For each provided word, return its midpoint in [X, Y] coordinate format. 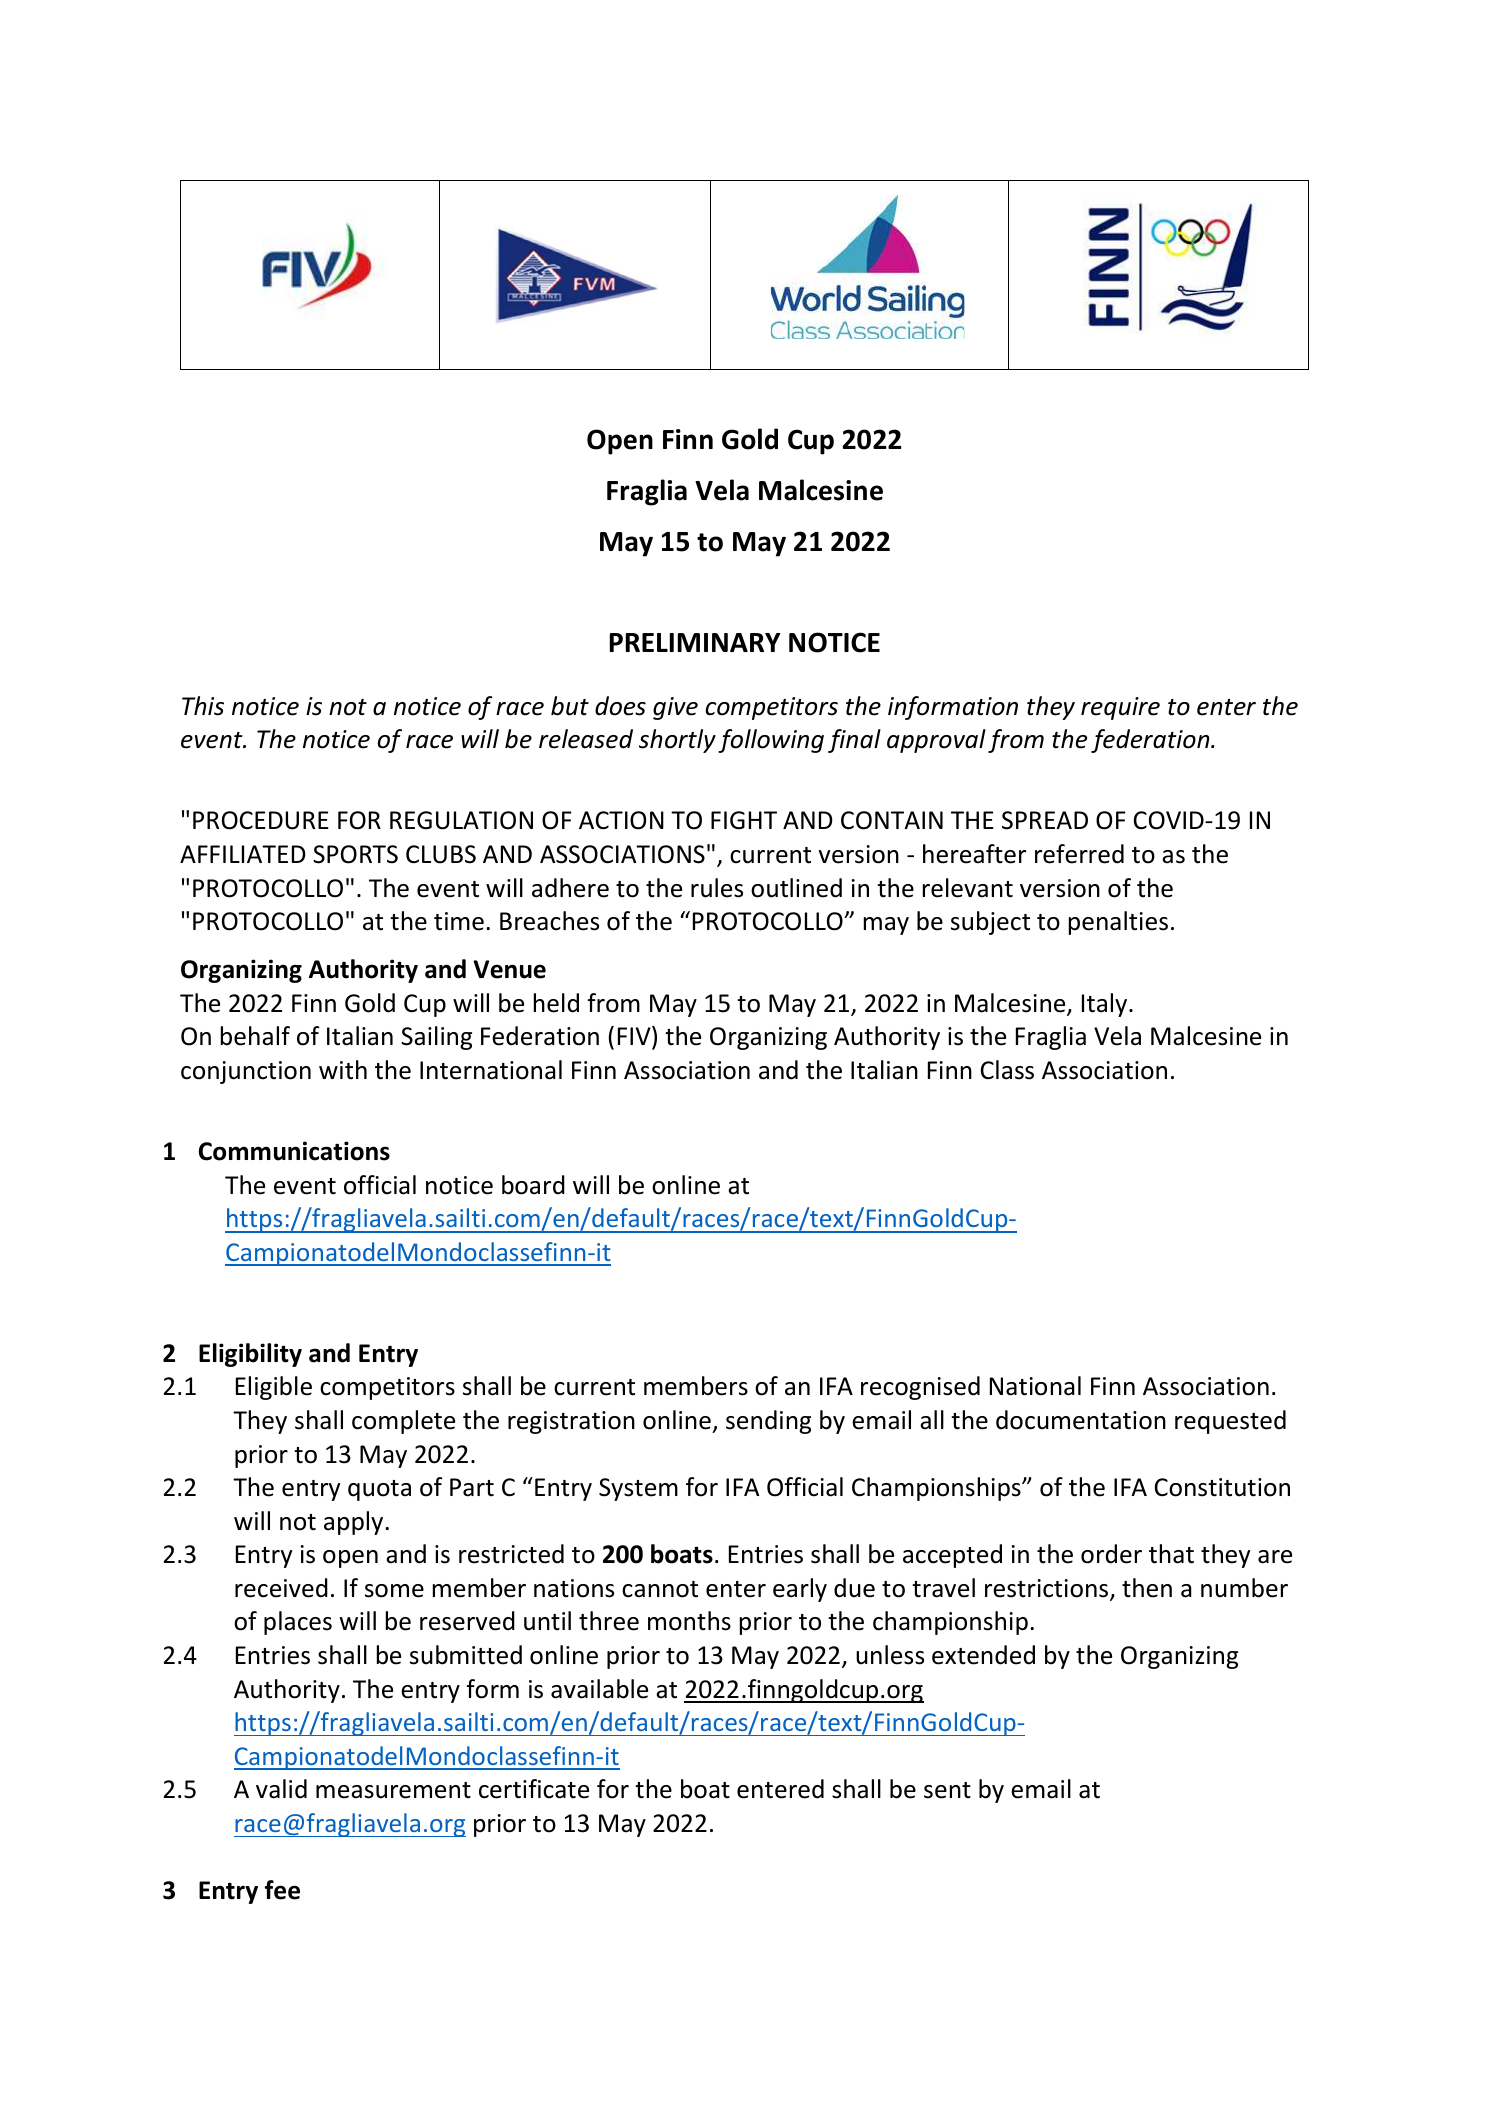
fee [282, 1890]
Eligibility [250, 1355]
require [1120, 708]
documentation [1081, 1420]
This [203, 706]
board [533, 1185]
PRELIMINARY [695, 642]
